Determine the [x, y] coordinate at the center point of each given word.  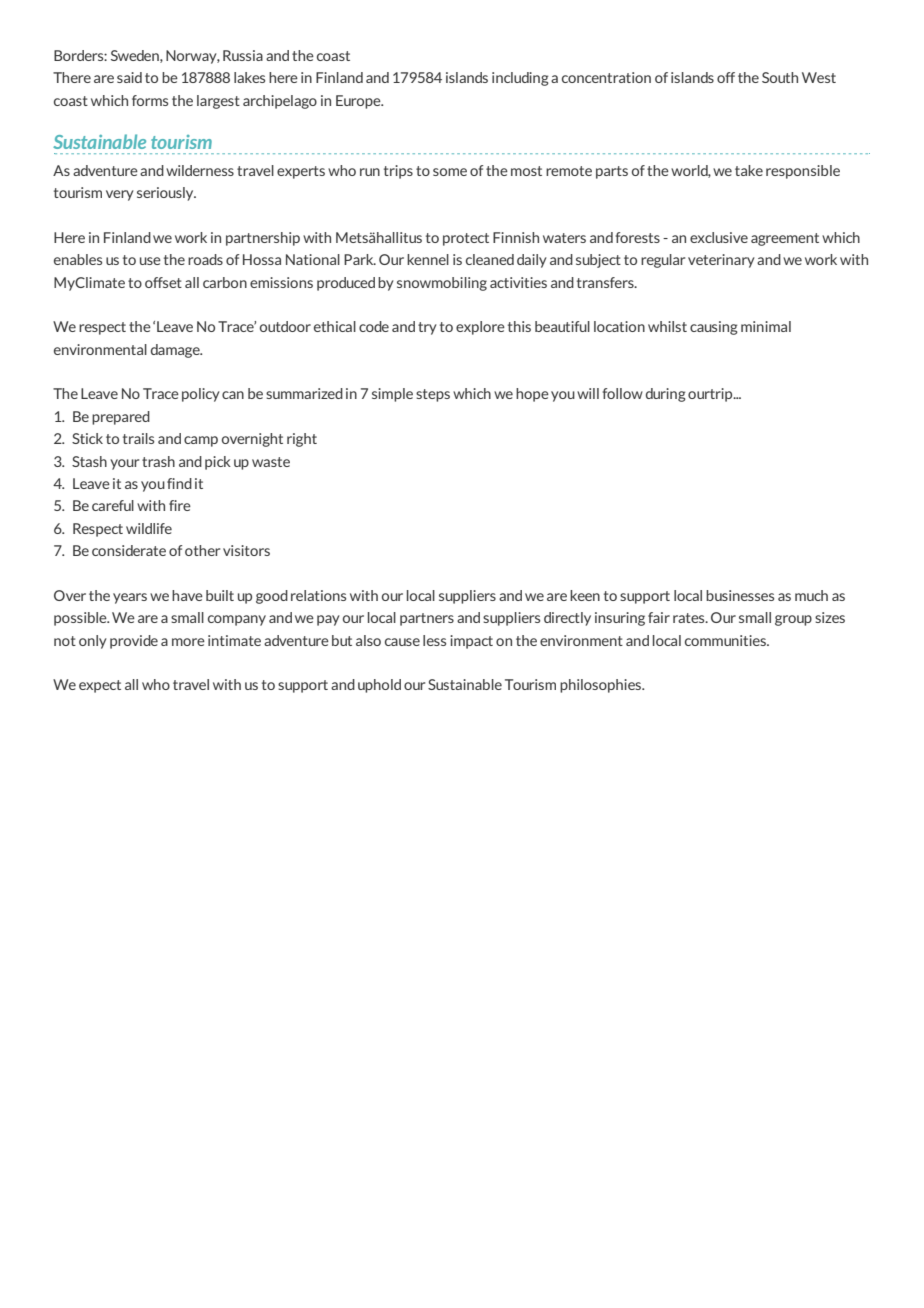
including [520, 79]
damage [176, 351]
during [666, 395]
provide [134, 642]
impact [471, 642]
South [780, 77]
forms [150, 100]
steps [433, 395]
